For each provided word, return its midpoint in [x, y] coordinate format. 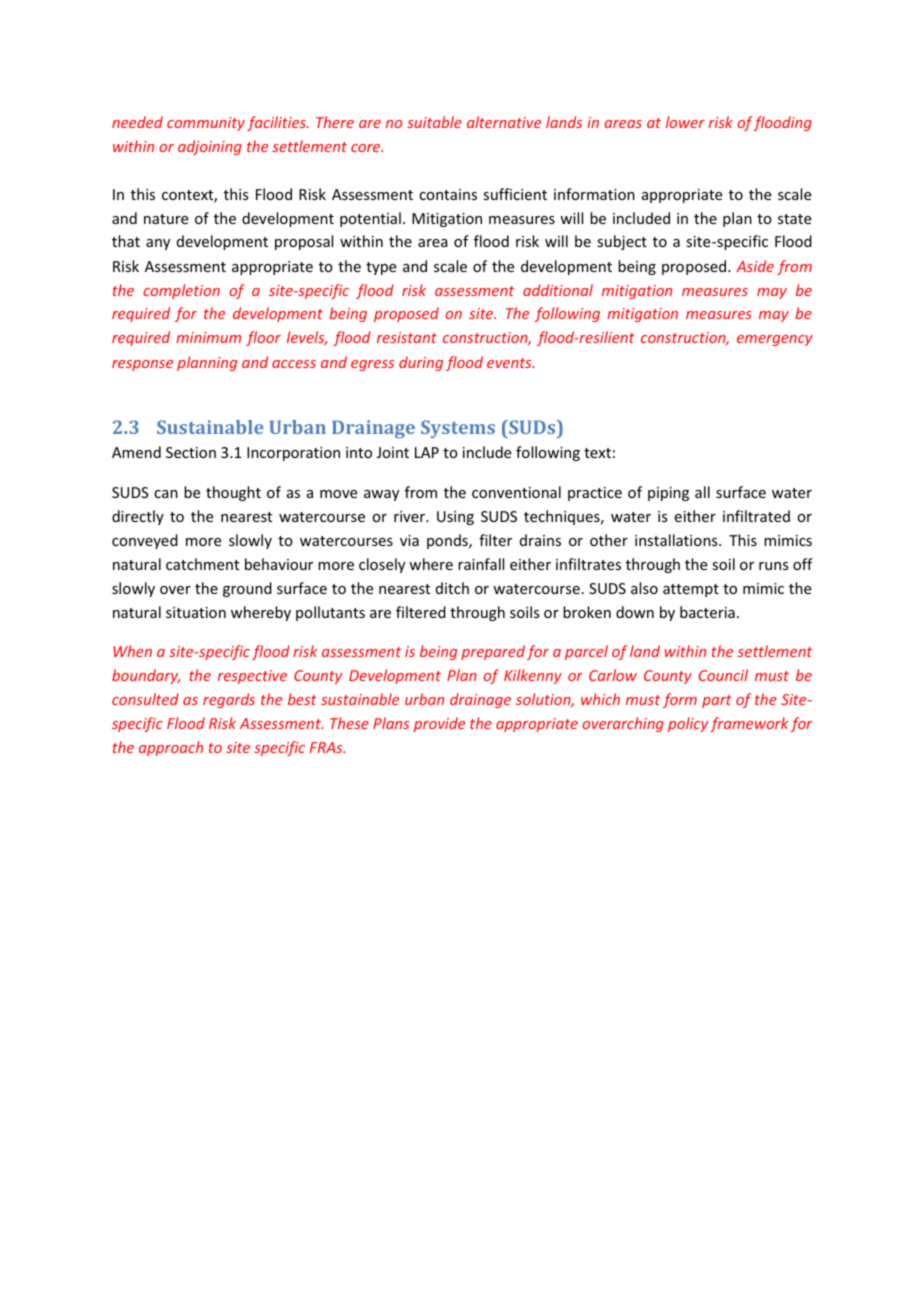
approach [171, 748]
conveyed [145, 541]
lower [685, 122]
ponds [448, 541]
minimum [208, 337]
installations [677, 540]
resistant [407, 337]
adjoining [210, 147]
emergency [775, 340]
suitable [434, 122]
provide [439, 724]
